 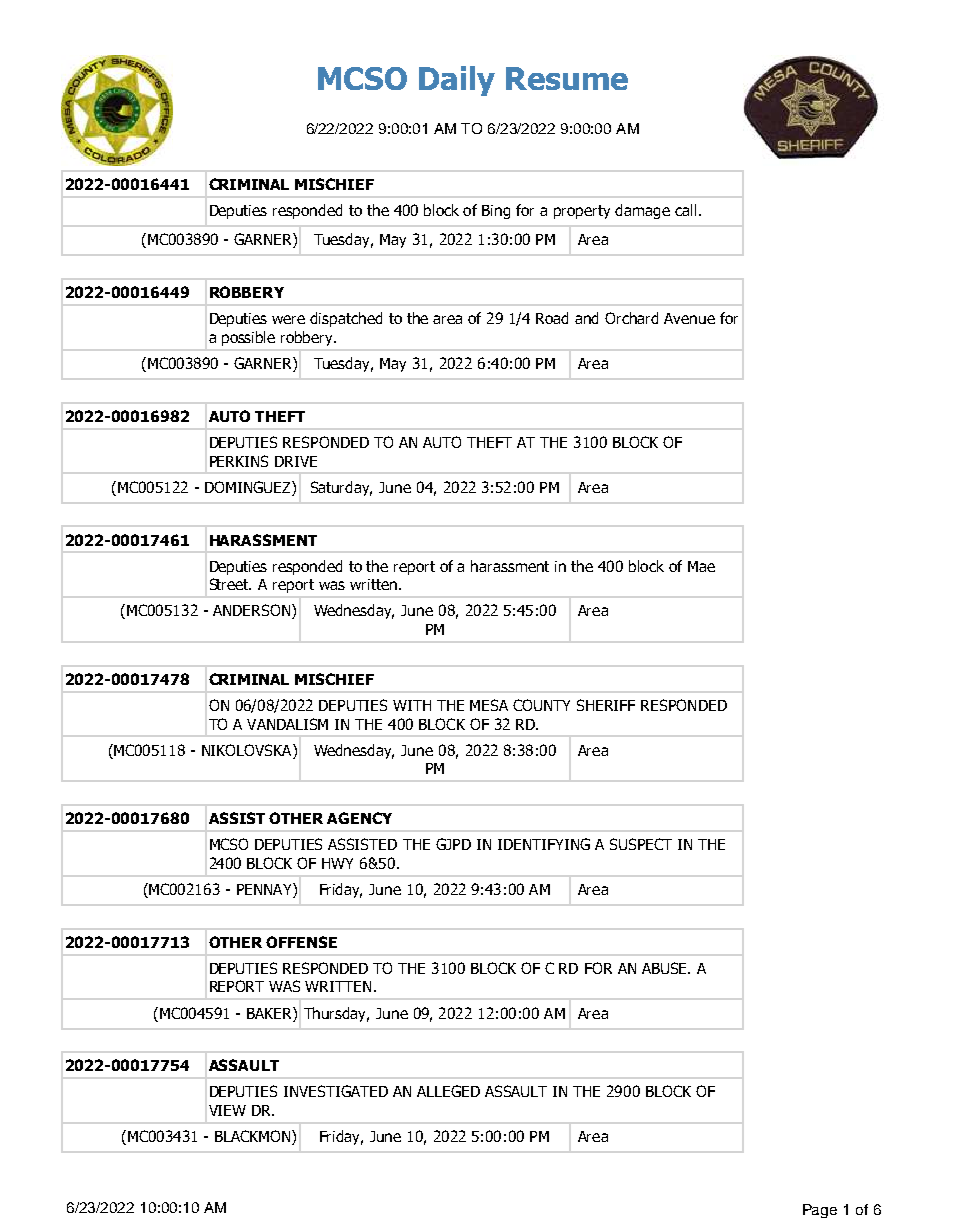 What do you see at coordinates (552, 318) in the screenshot?
I see `Road` at bounding box center [552, 318].
